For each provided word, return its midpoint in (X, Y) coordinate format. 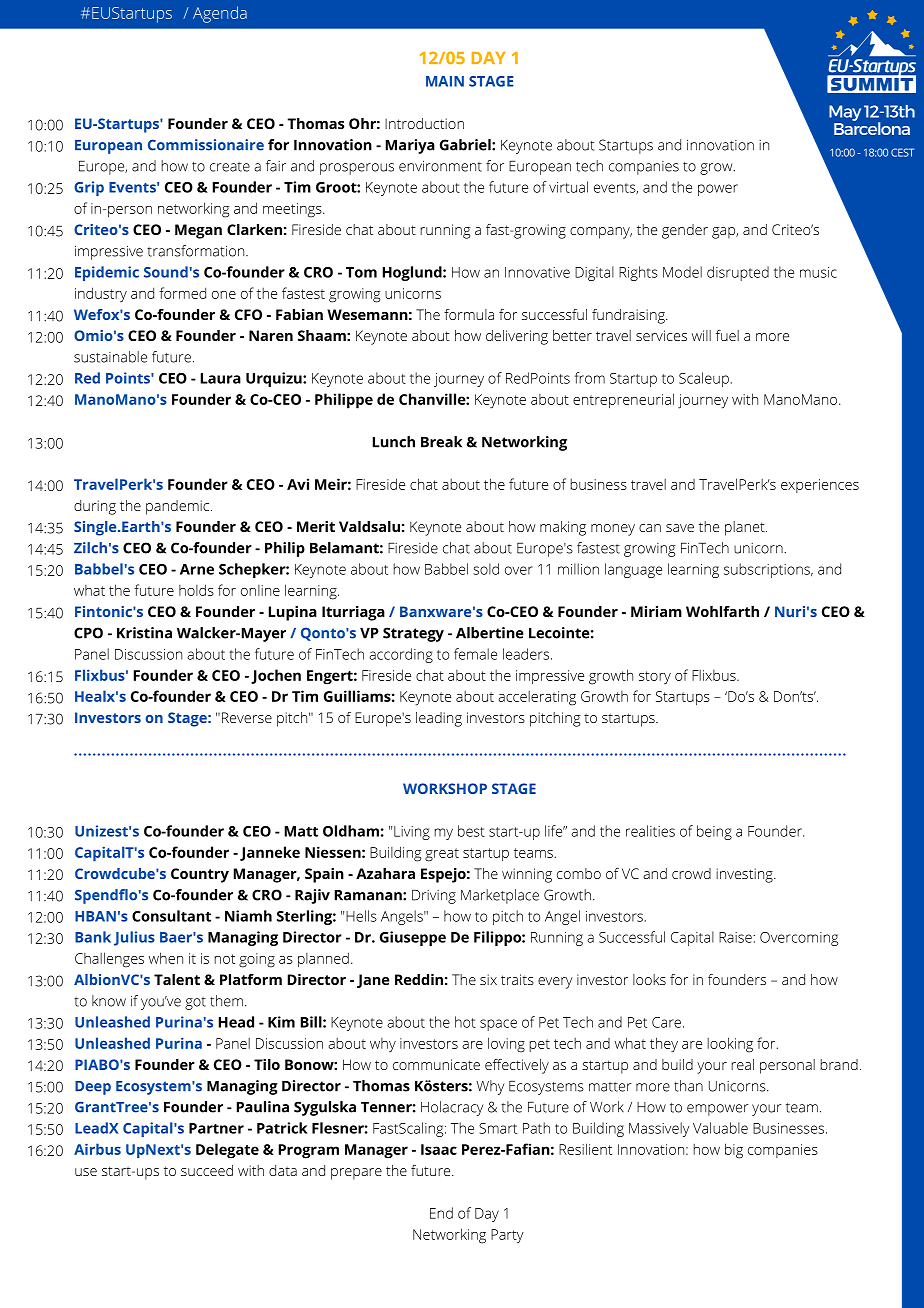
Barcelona (872, 127)
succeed (207, 1170)
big (734, 1151)
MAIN (445, 81)
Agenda (220, 14)
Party (507, 1236)
